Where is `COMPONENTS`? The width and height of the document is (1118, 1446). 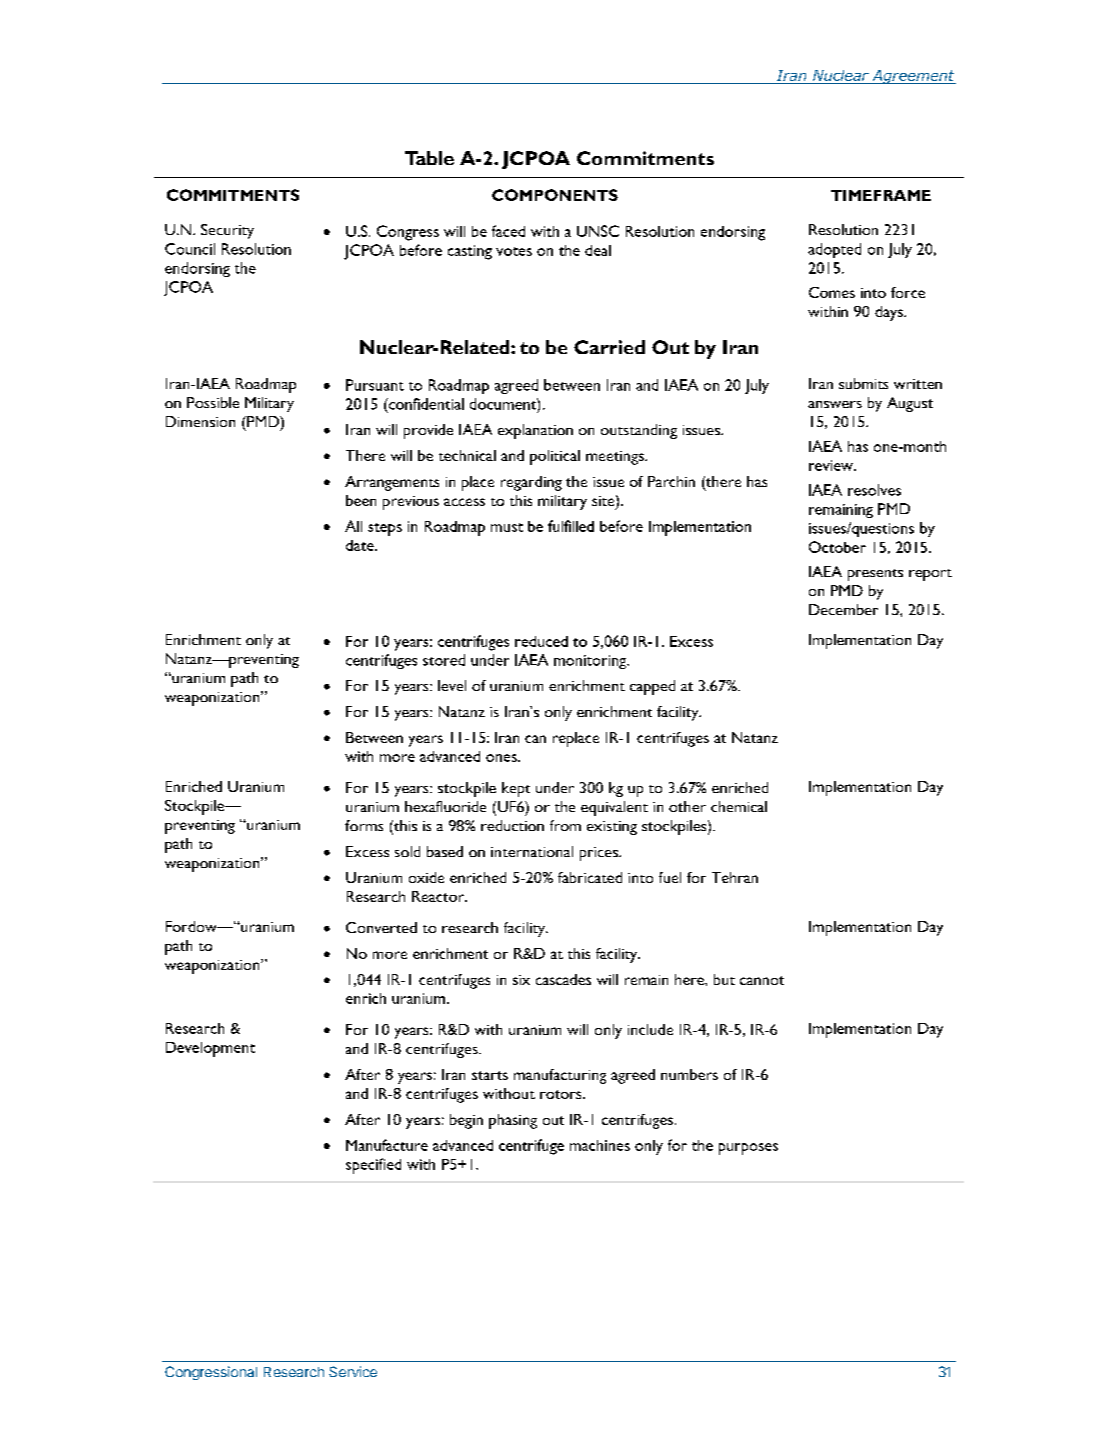
COMPONENTS is located at coordinates (555, 195).
